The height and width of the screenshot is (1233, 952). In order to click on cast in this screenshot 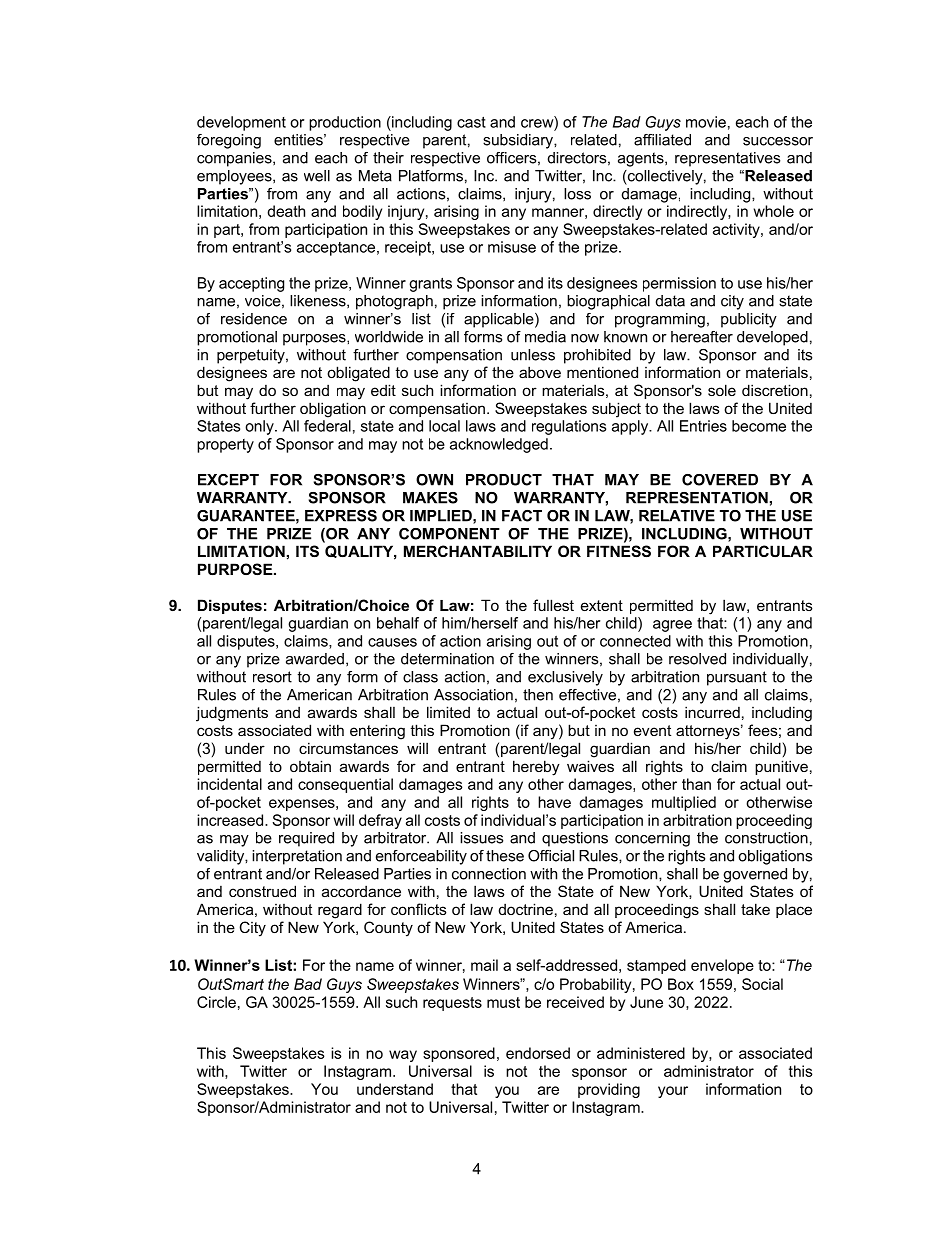, I will do `click(471, 122)`.
